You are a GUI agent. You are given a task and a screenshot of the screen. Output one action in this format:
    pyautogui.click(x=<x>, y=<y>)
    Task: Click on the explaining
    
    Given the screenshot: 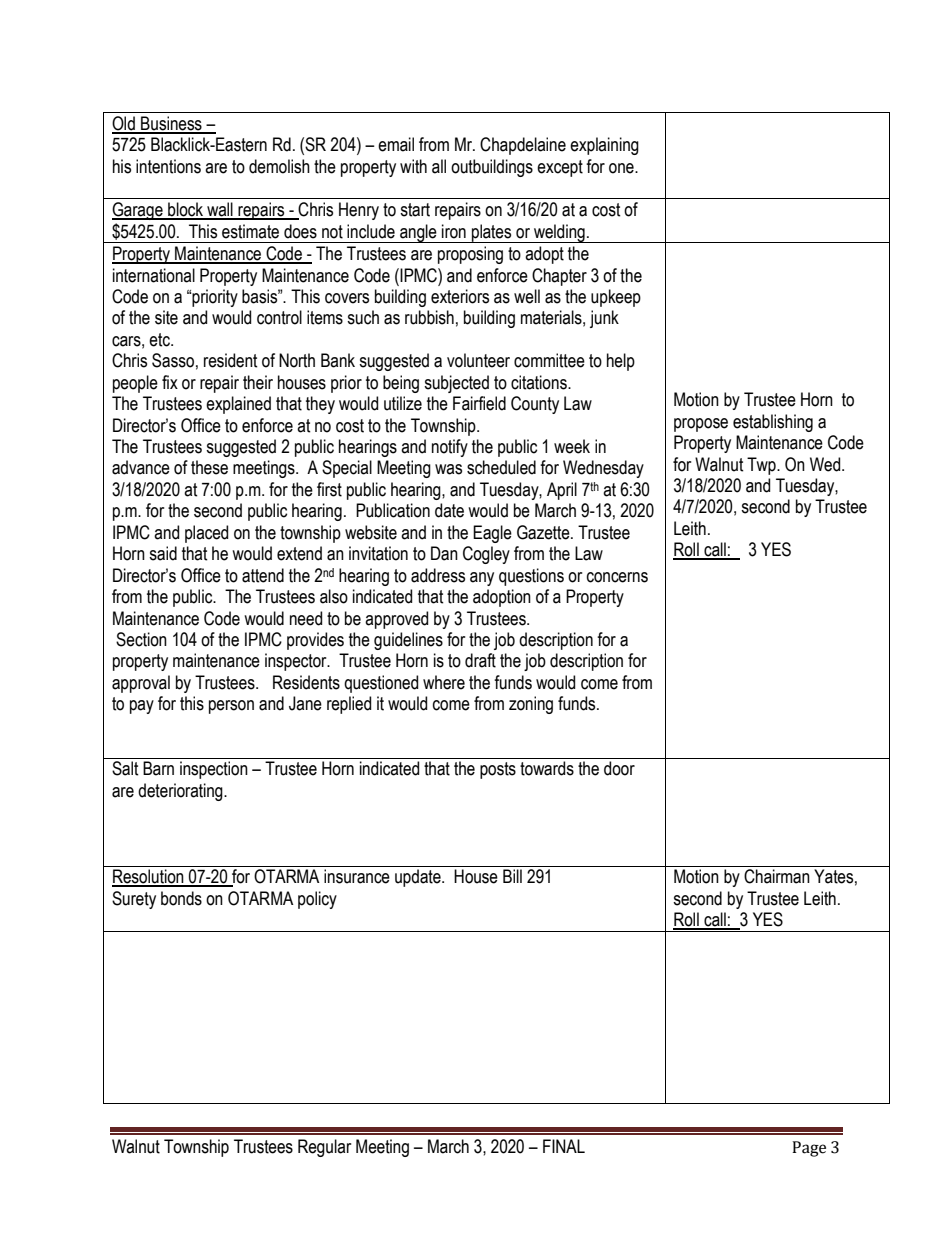 What is the action you would take?
    pyautogui.click(x=604, y=146)
